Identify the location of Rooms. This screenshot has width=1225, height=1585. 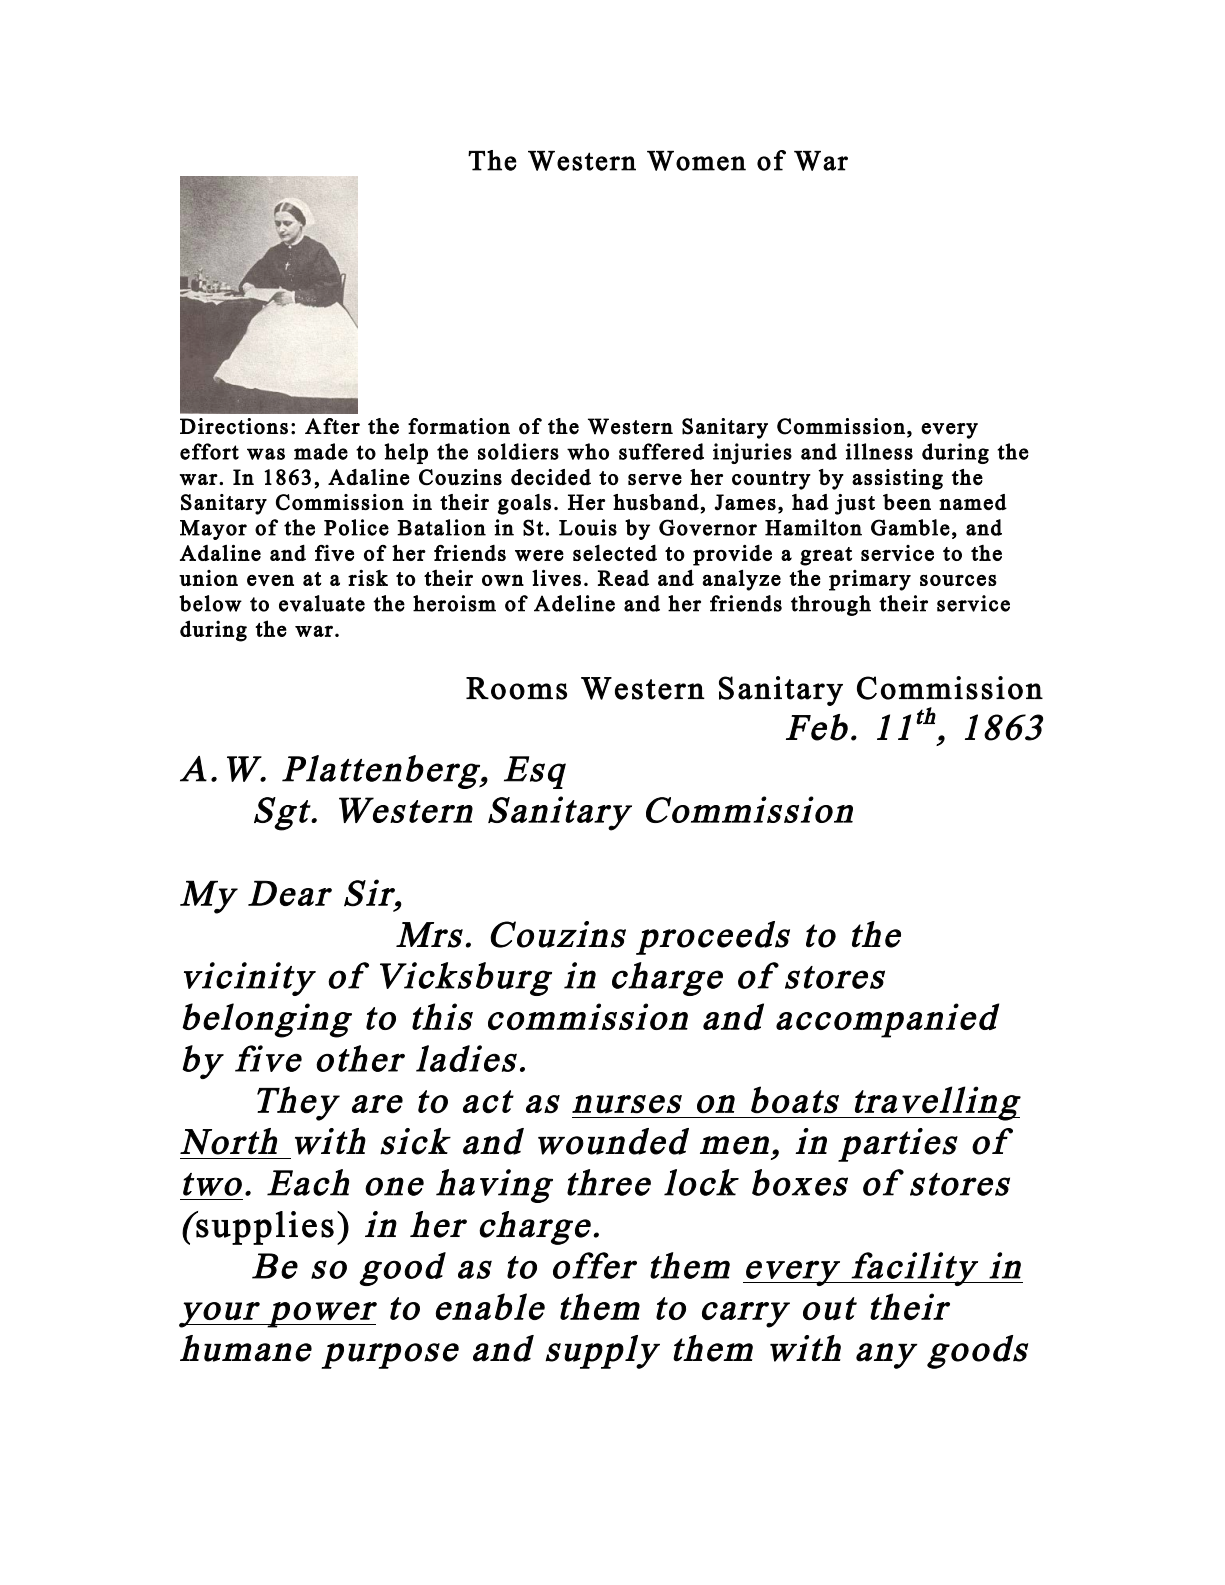
(516, 688).
